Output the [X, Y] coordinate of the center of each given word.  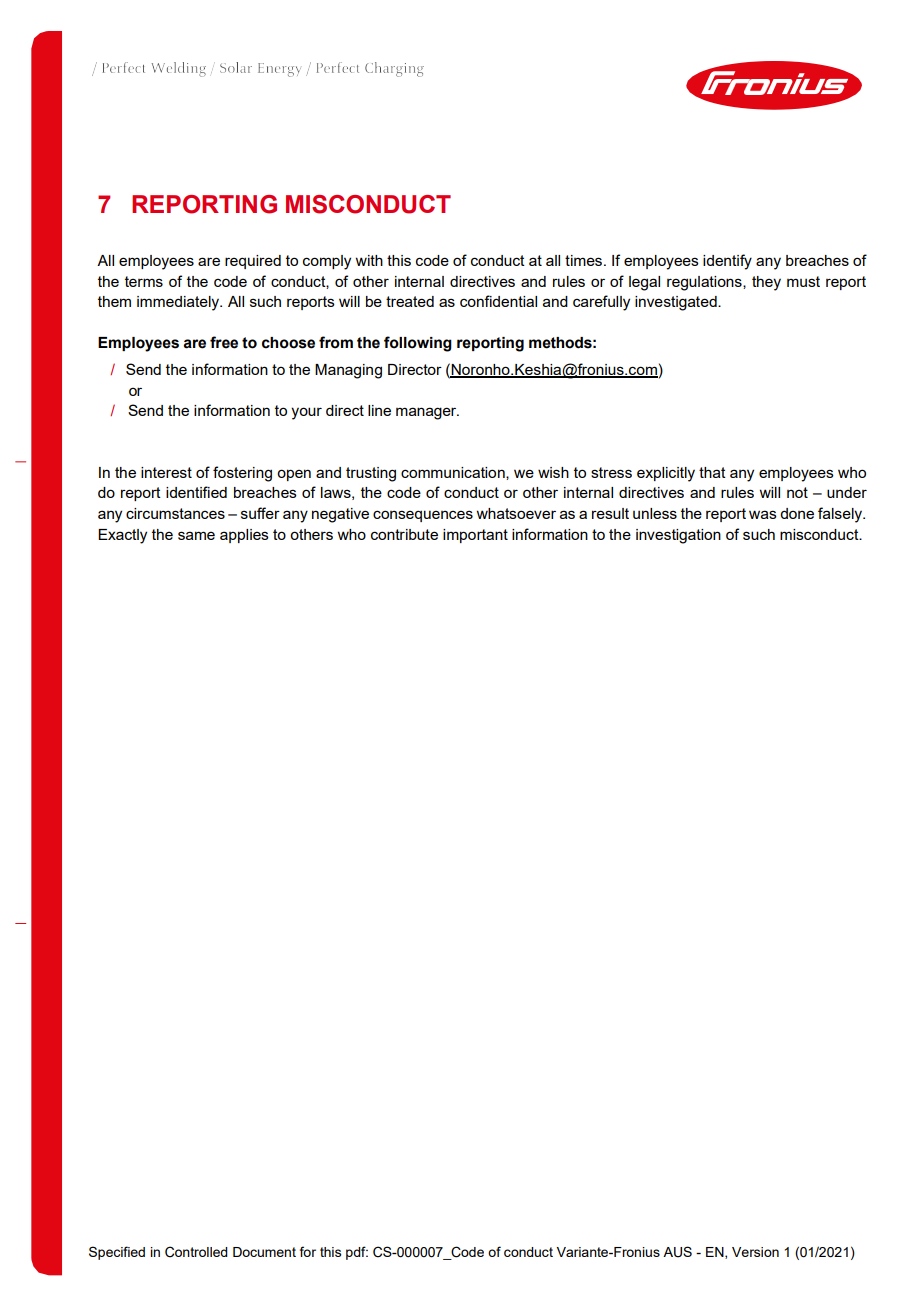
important [475, 536]
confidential [498, 301]
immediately [179, 303]
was [763, 514]
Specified [117, 1253]
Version [755, 1252]
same [196, 535]
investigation [678, 536]
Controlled [196, 1252]
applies [244, 536]
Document [264, 1252]
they [766, 283]
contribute [404, 534]
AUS [677, 1252]
